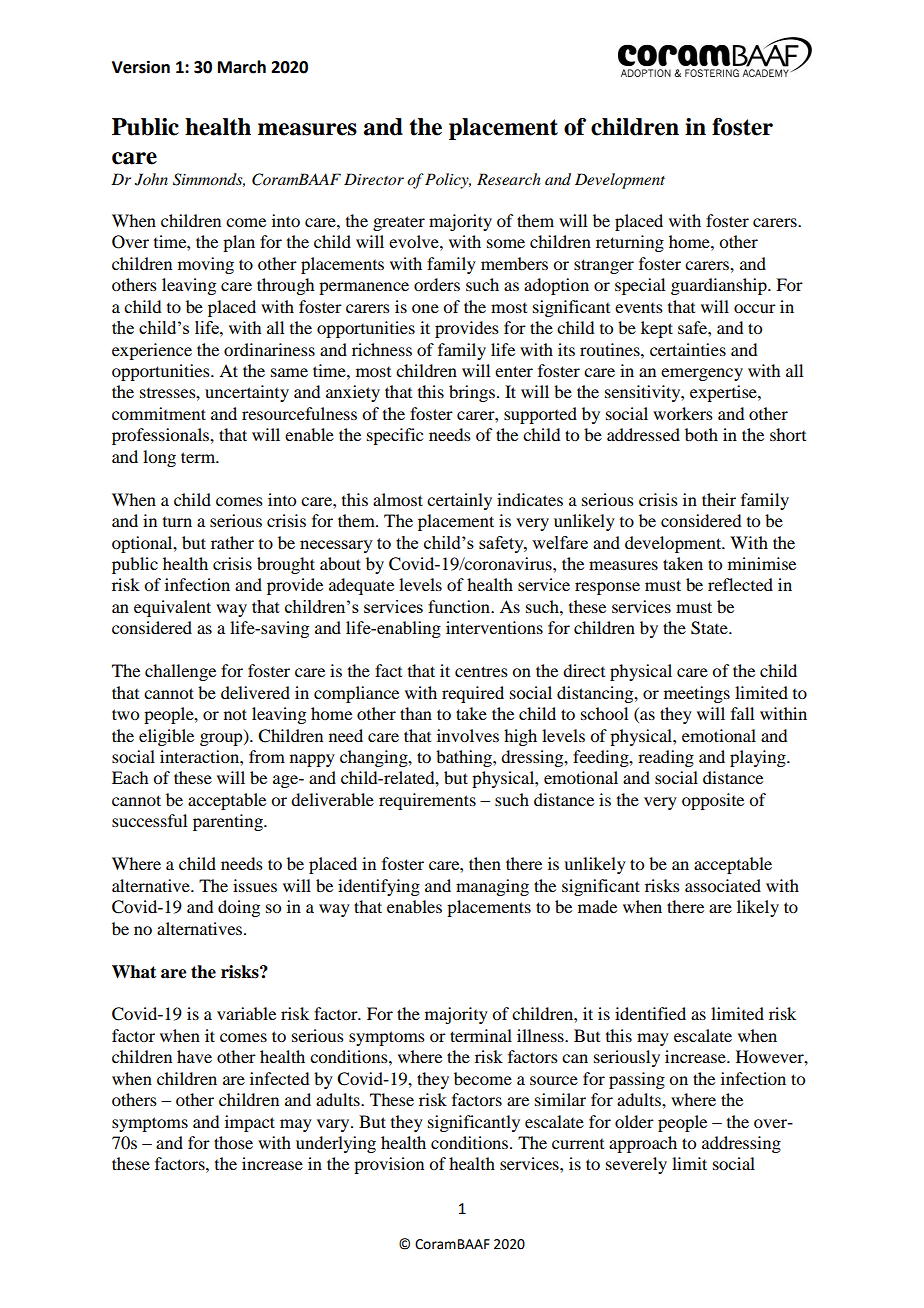 The width and height of the image is (924, 1308). What do you see at coordinates (448, 181) in the image?
I see `Policy` at bounding box center [448, 181].
